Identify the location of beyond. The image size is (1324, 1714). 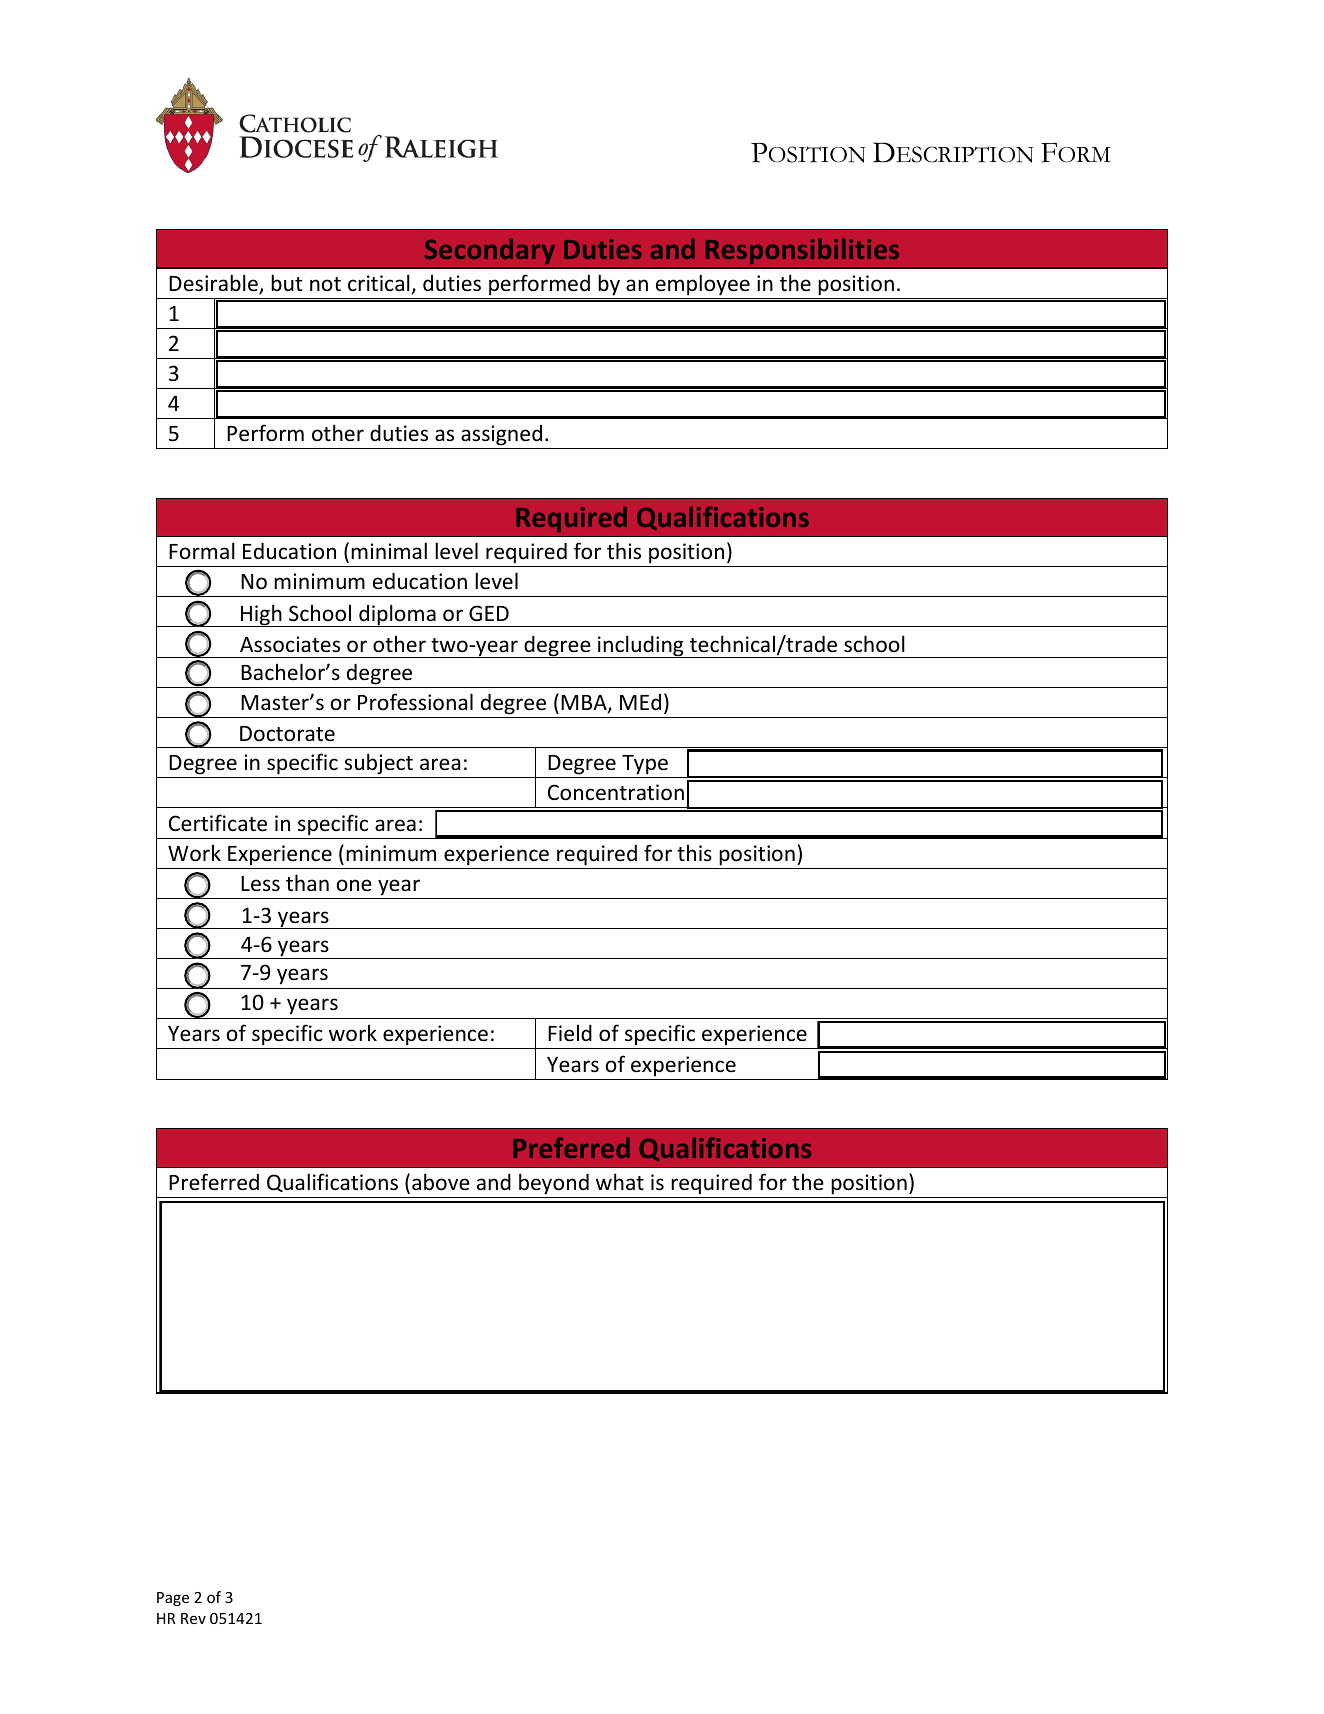
(554, 1184).
